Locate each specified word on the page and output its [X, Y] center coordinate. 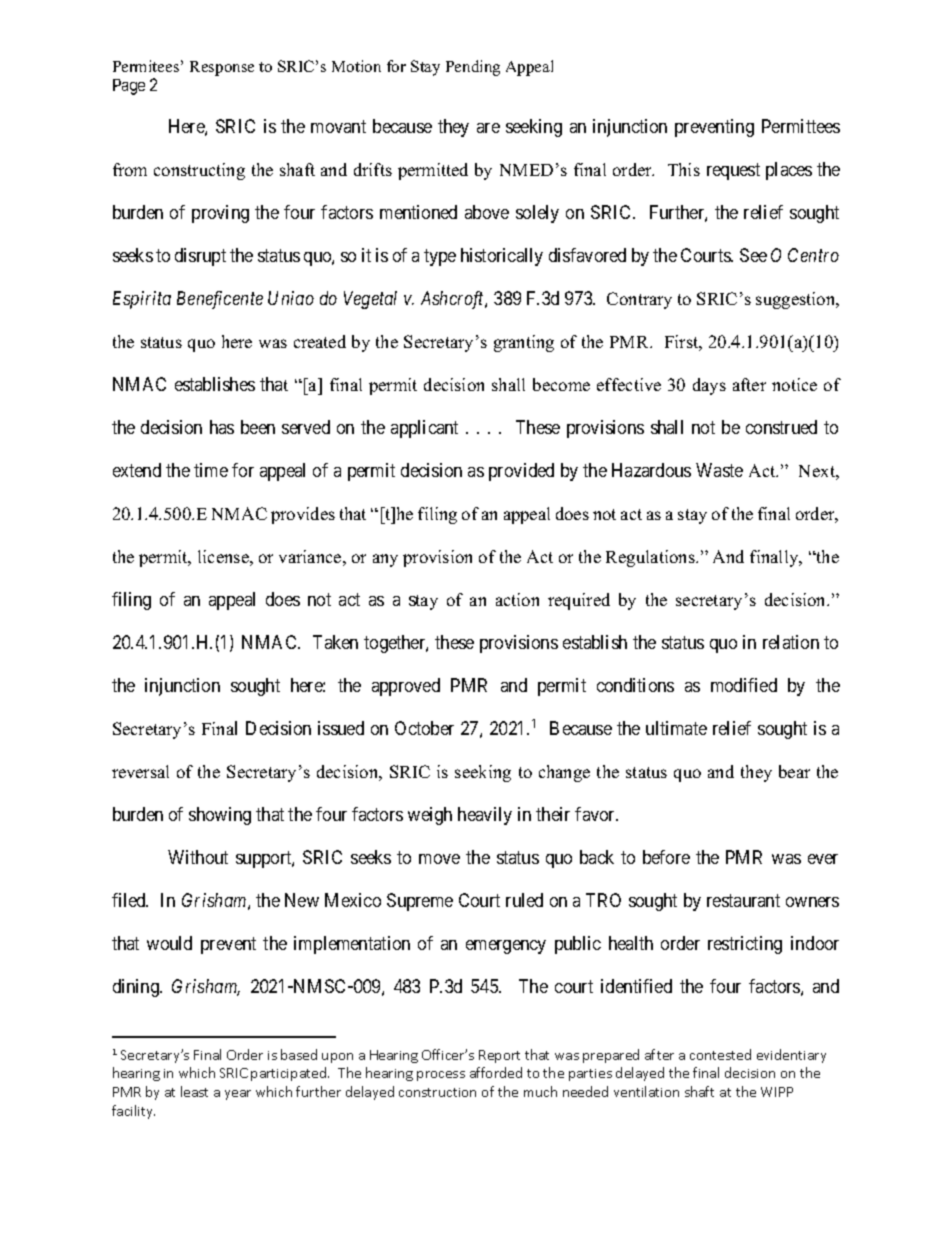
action [517, 599]
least [194, 1091]
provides [303, 515]
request [733, 171]
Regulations [651, 558]
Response [222, 68]
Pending [473, 68]
